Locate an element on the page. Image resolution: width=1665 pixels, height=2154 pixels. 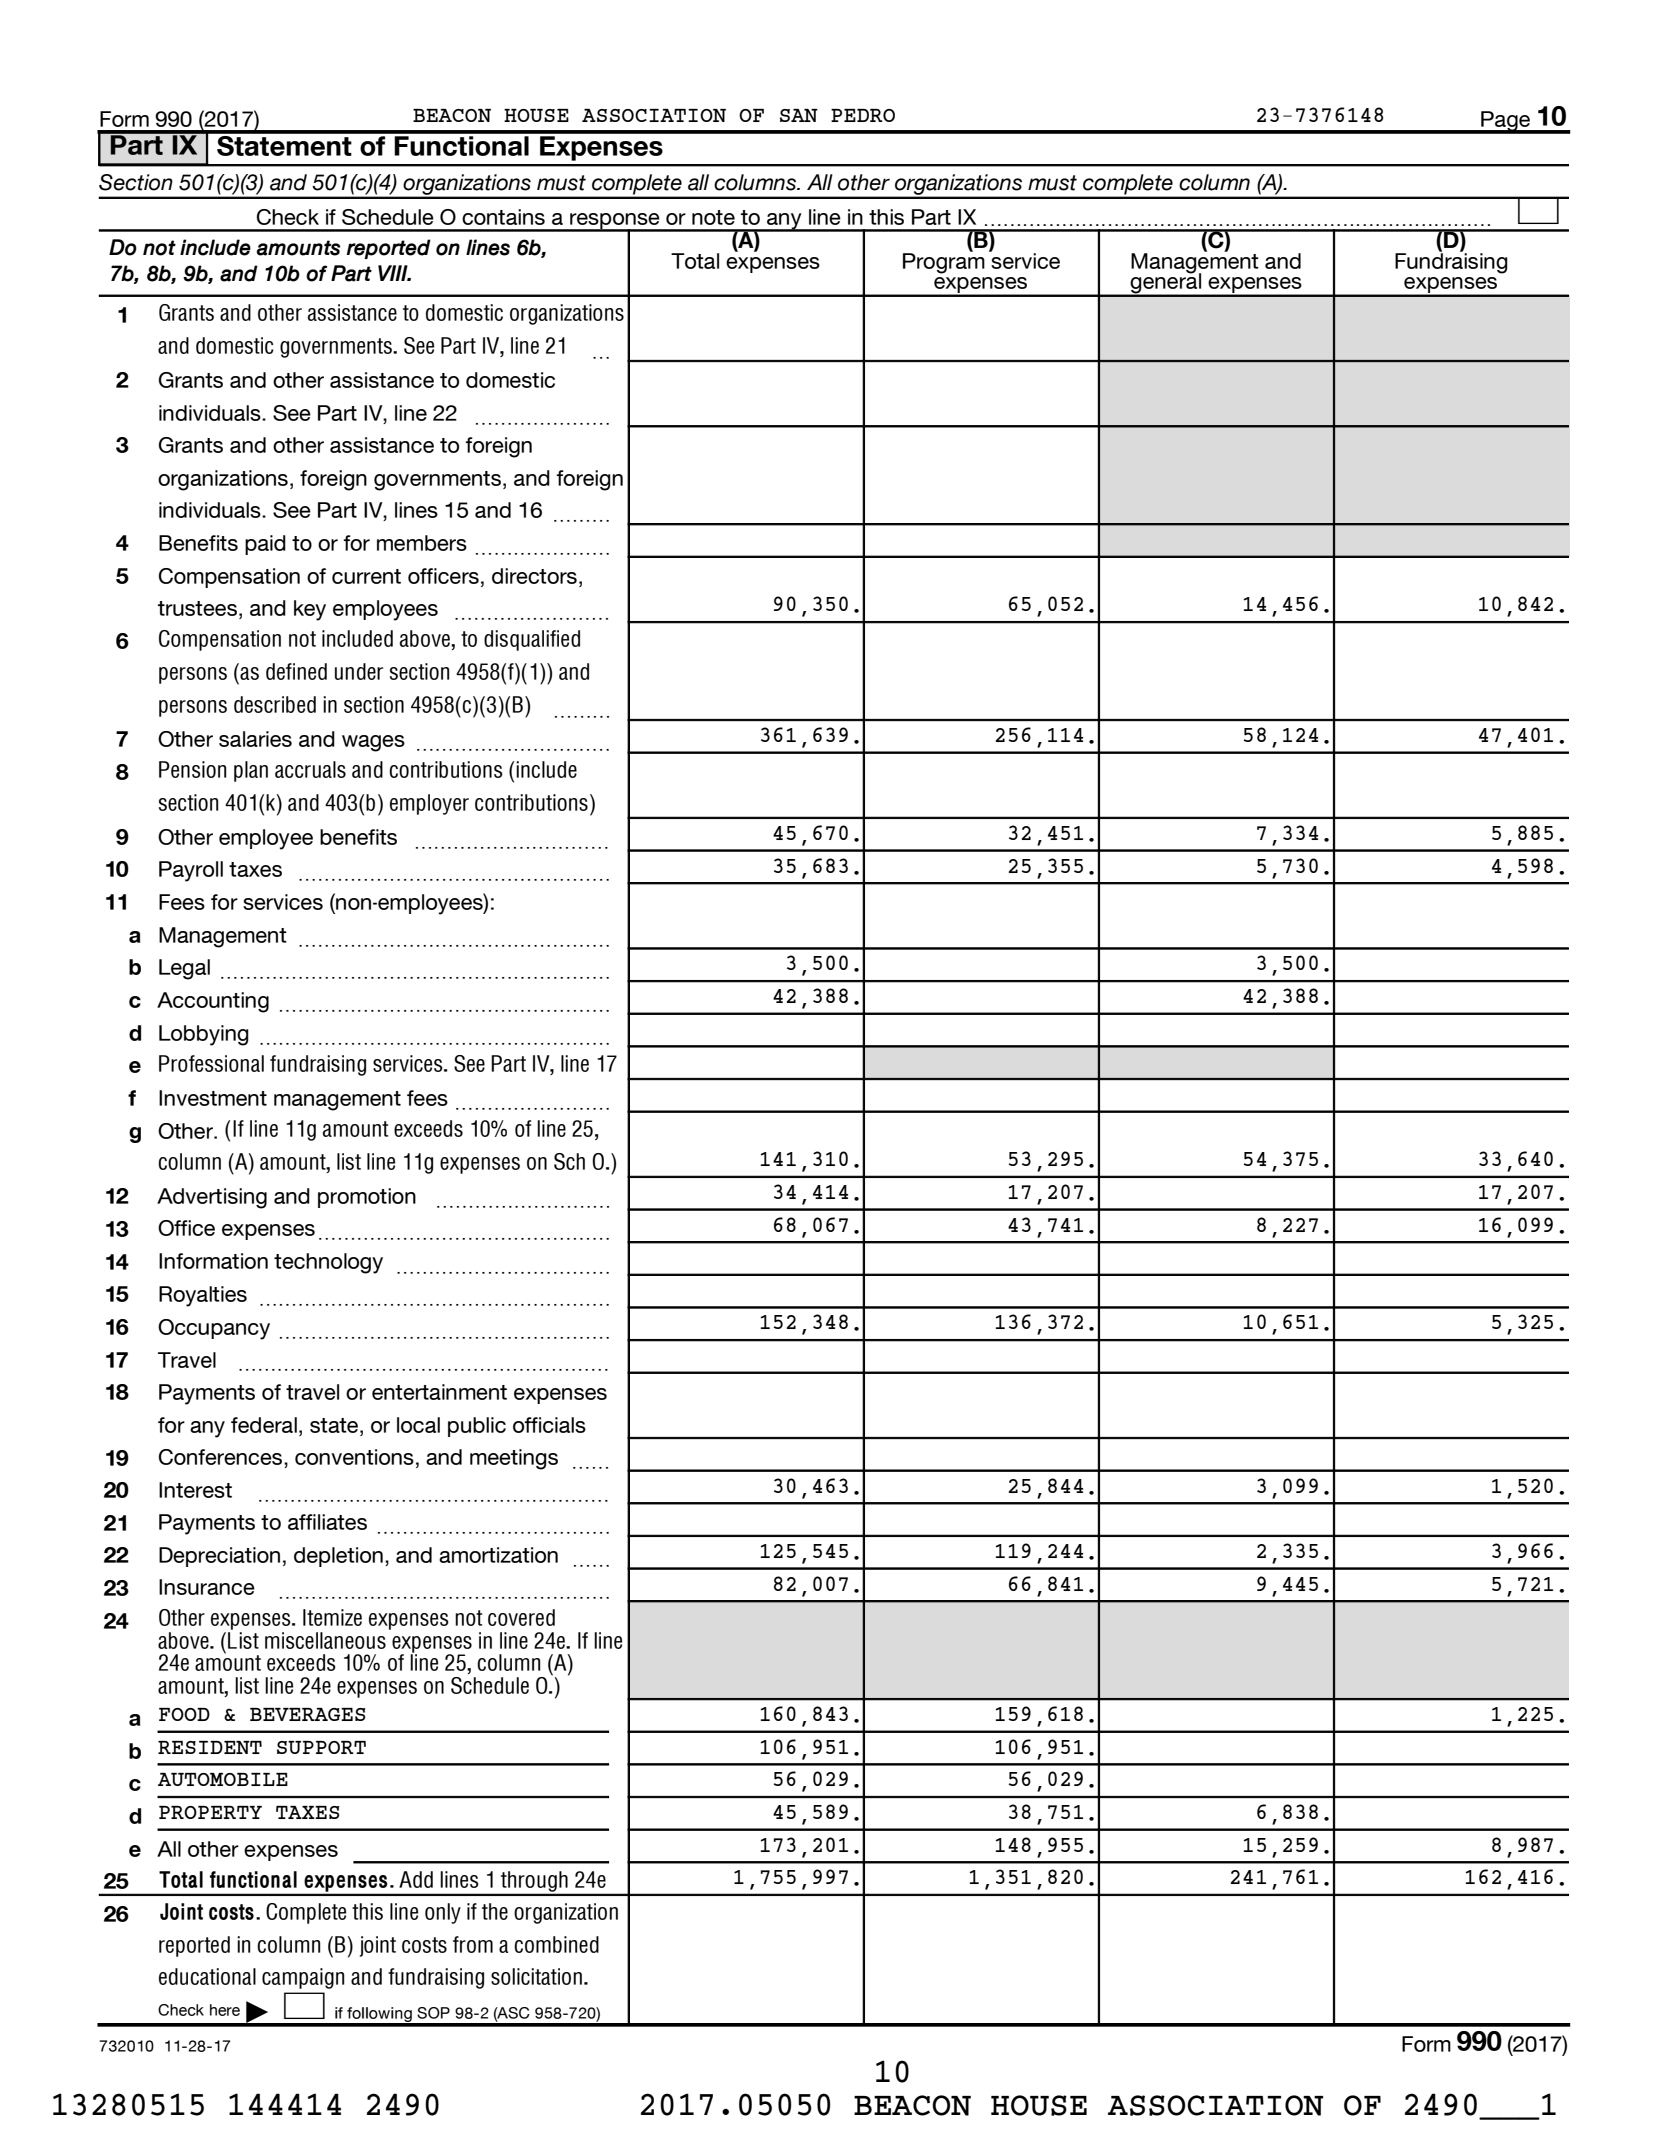
campaign is located at coordinates (303, 1978).
